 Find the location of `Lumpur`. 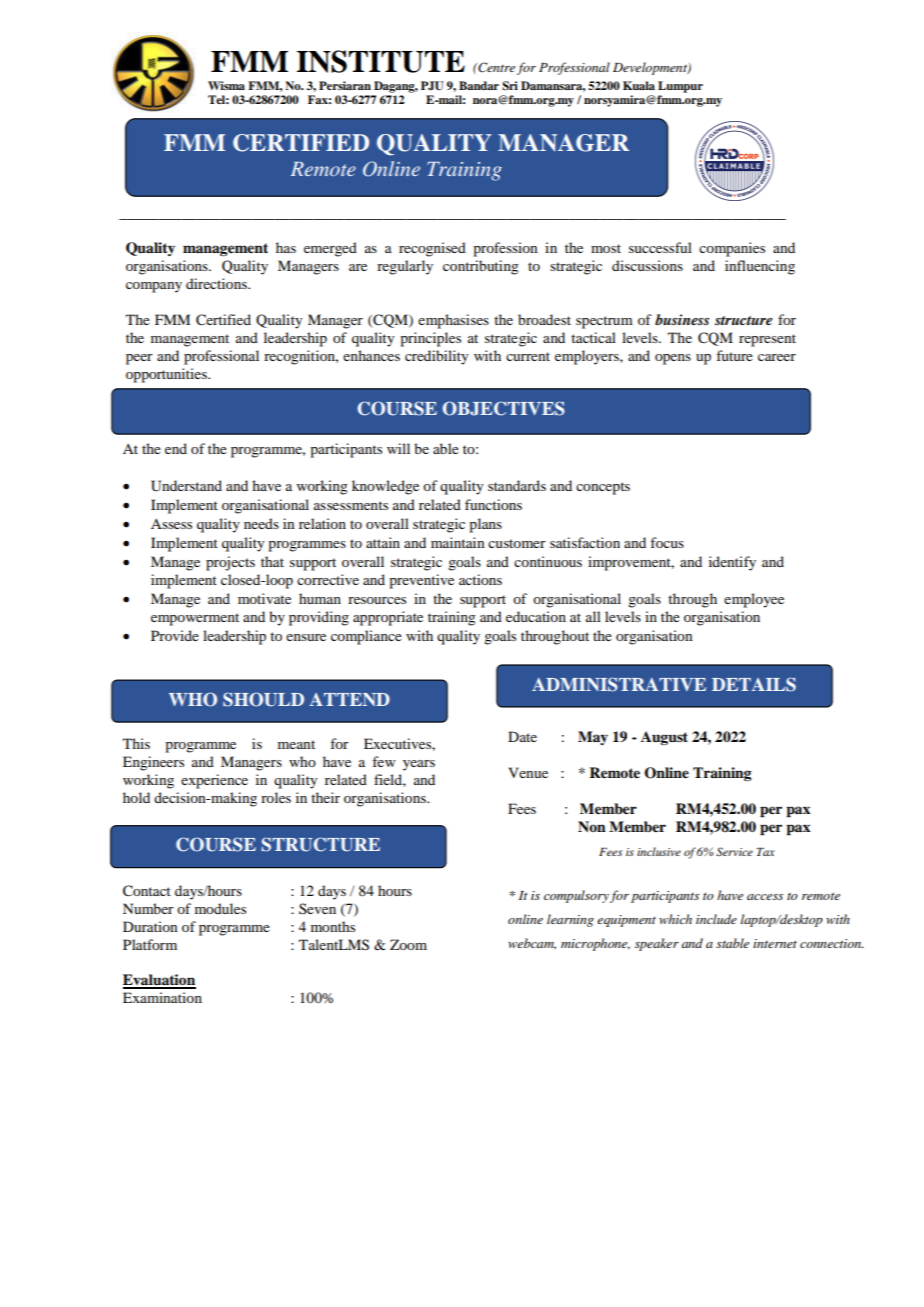

Lumpur is located at coordinates (680, 87).
